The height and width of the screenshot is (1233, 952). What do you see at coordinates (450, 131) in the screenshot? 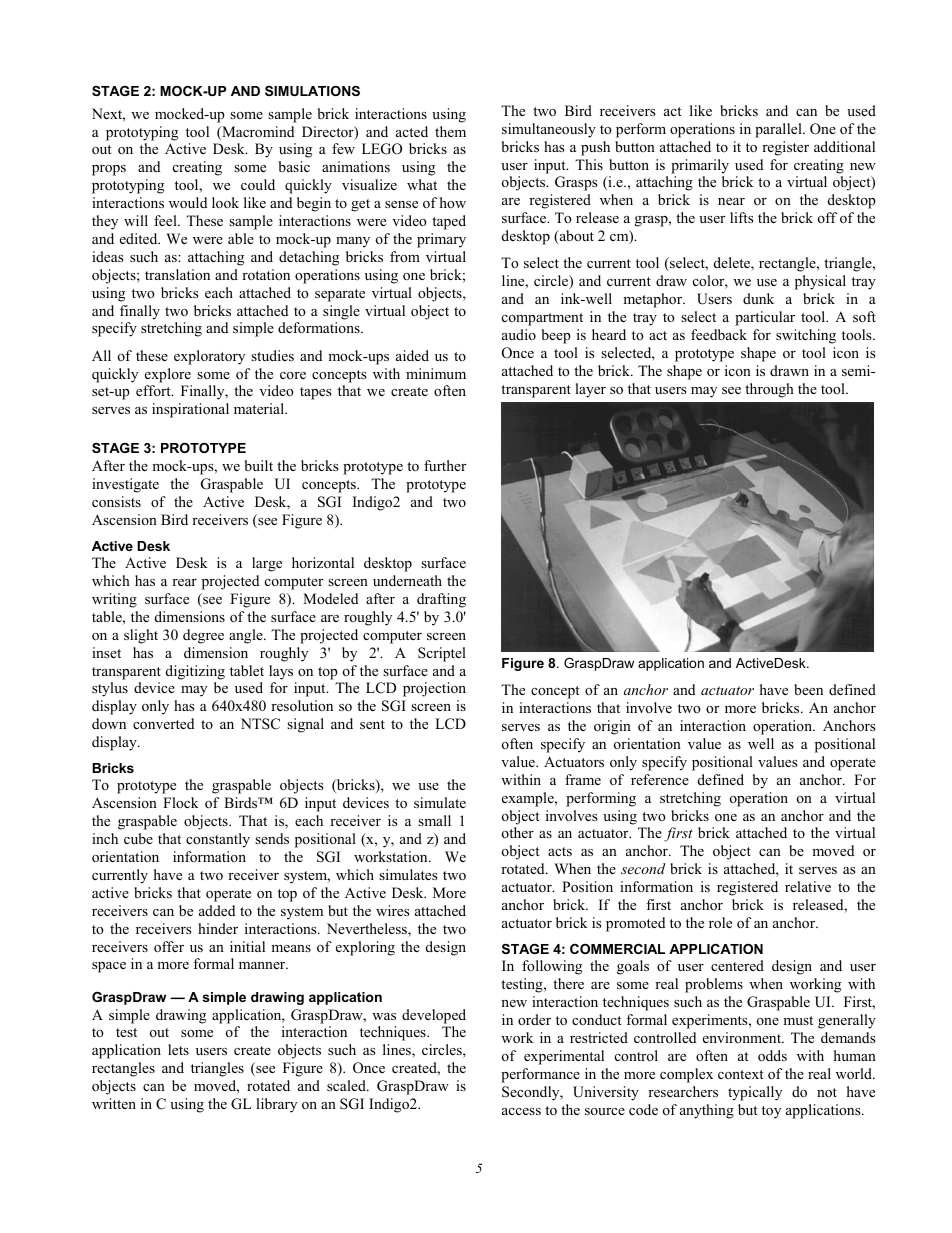
I see `them` at bounding box center [450, 131].
